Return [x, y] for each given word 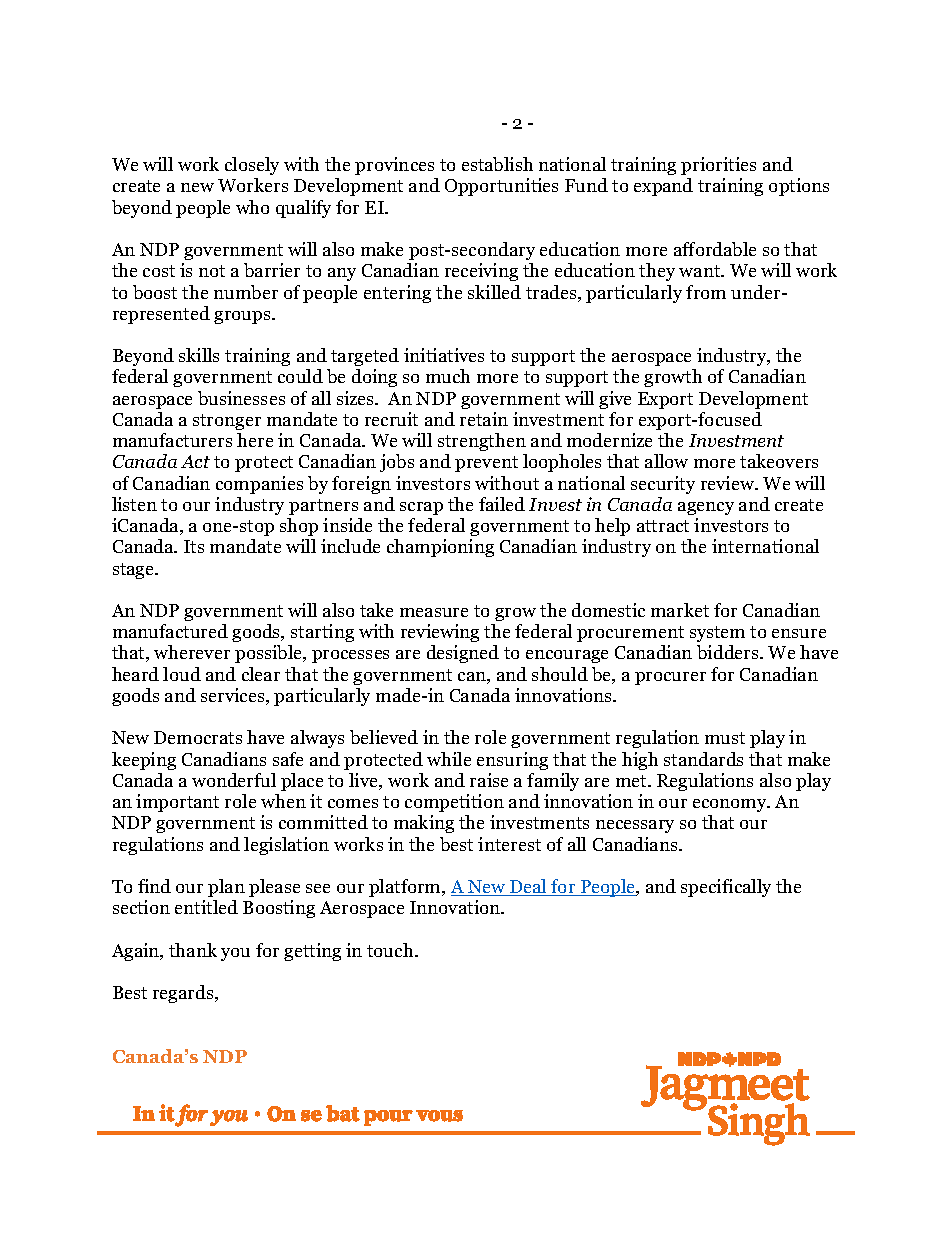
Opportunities [501, 187]
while [449, 759]
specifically [726, 888]
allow [666, 461]
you [235, 954]
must [725, 738]
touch [391, 950]
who [252, 207]
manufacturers [172, 440]
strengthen [482, 442]
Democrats [198, 737]
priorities [718, 166]
